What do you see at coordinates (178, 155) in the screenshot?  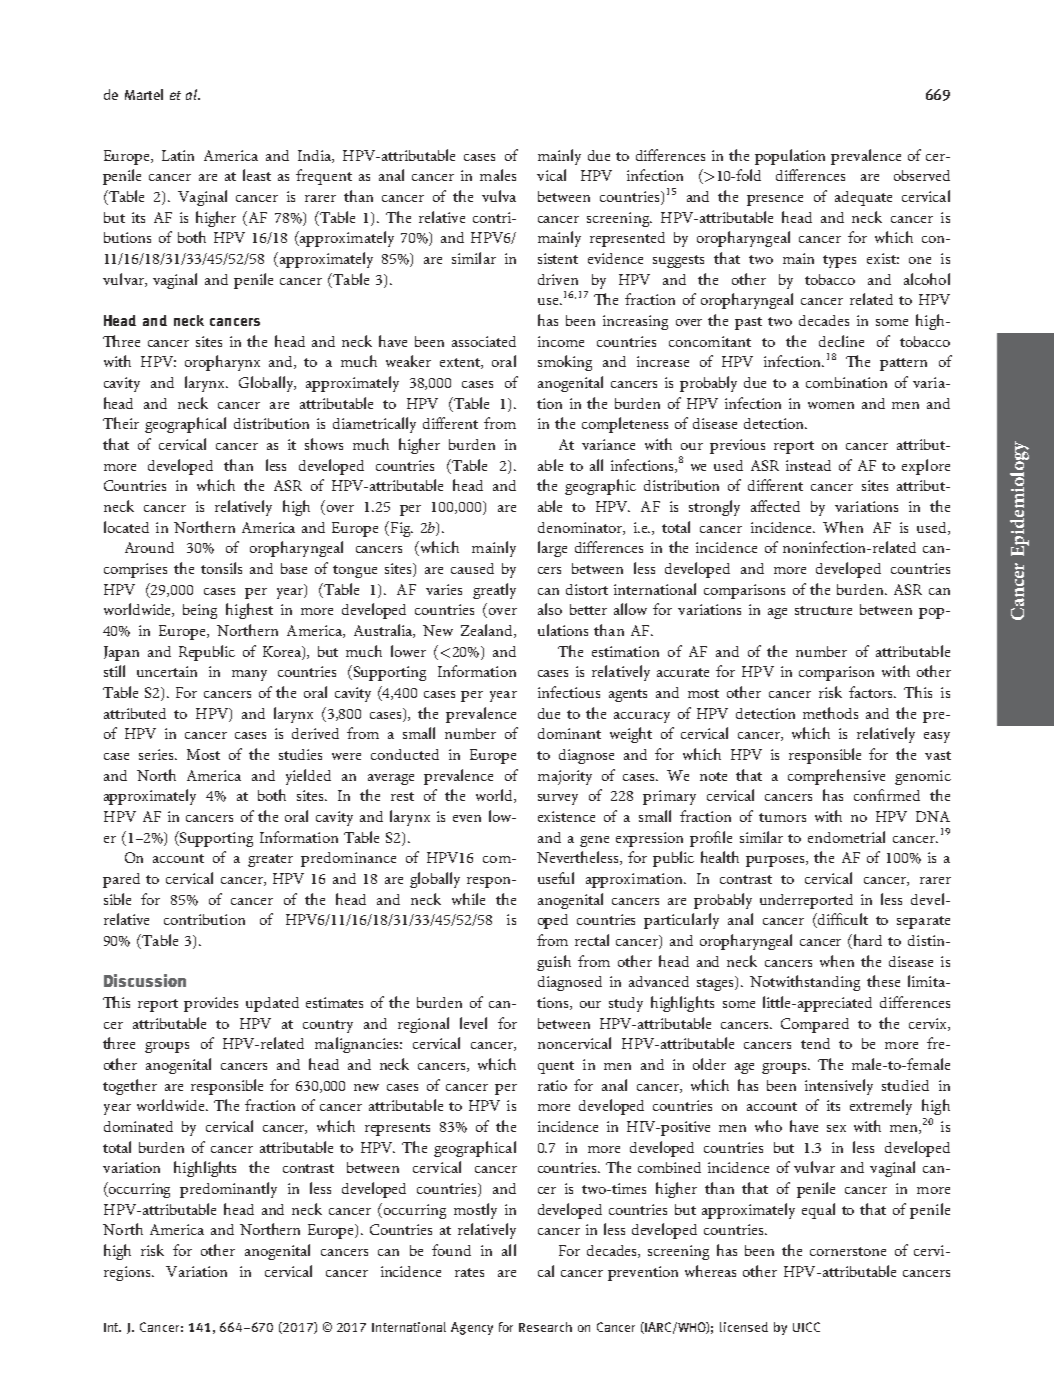 I see `Latin` at bounding box center [178, 155].
